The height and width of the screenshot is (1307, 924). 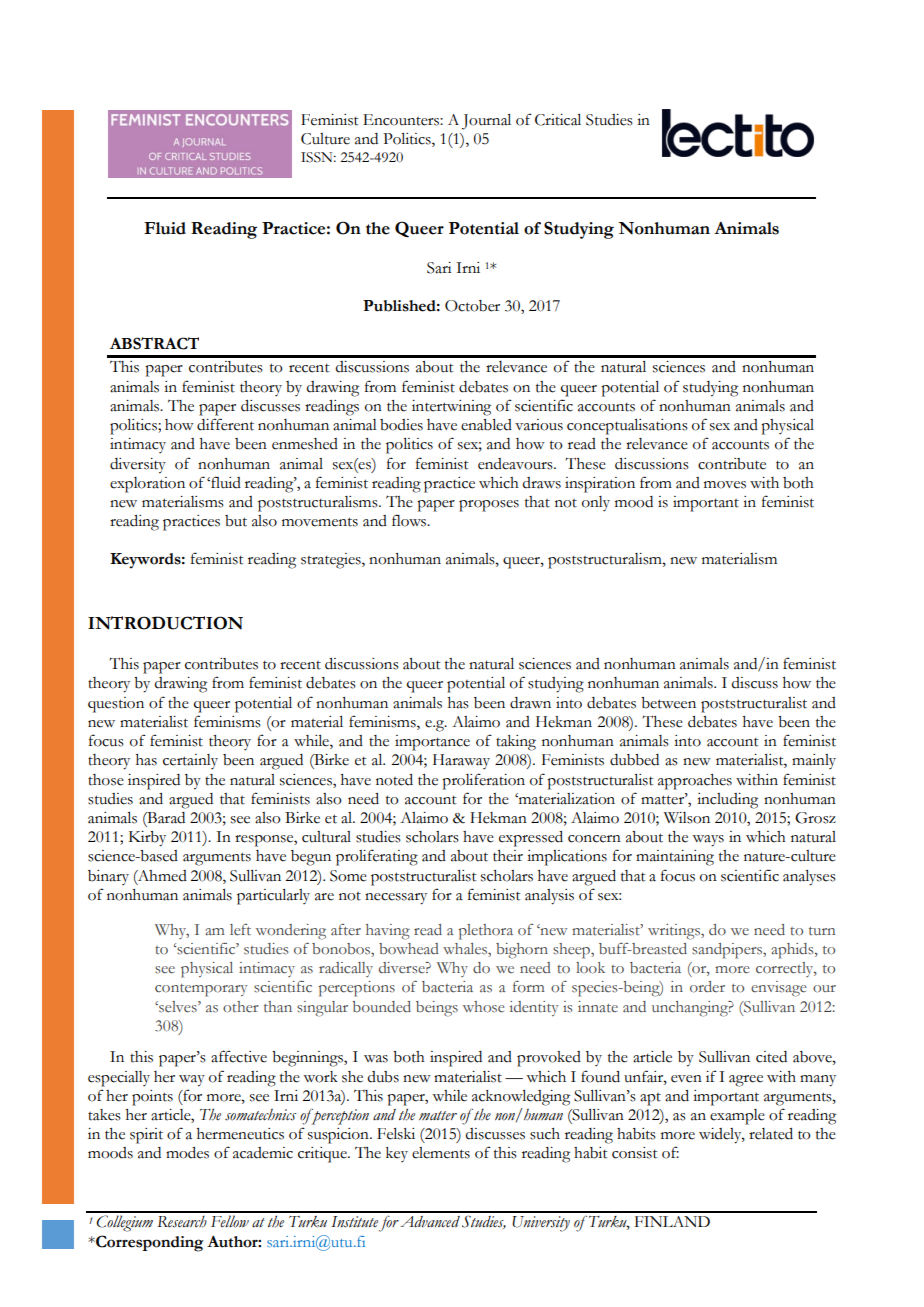 I want to click on proposes, so click(x=489, y=506).
